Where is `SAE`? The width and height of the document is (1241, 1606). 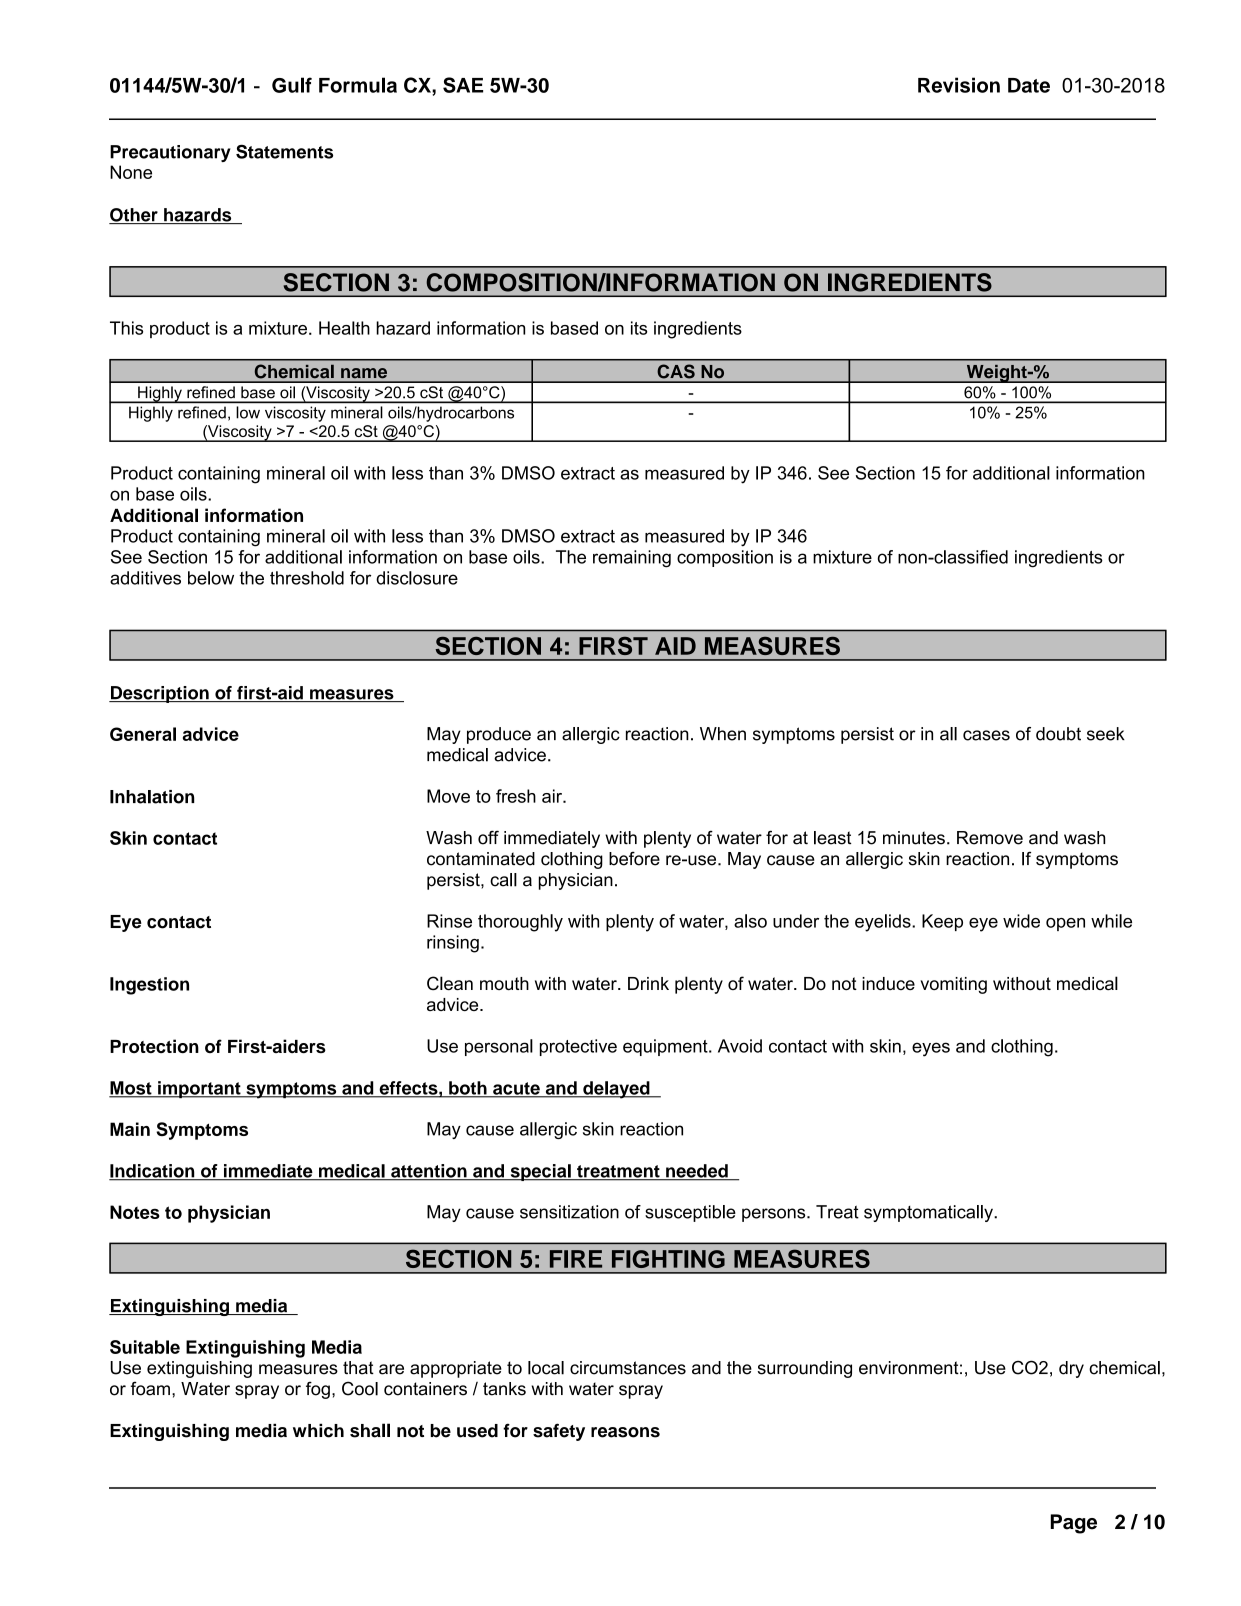 SAE is located at coordinates (463, 85).
